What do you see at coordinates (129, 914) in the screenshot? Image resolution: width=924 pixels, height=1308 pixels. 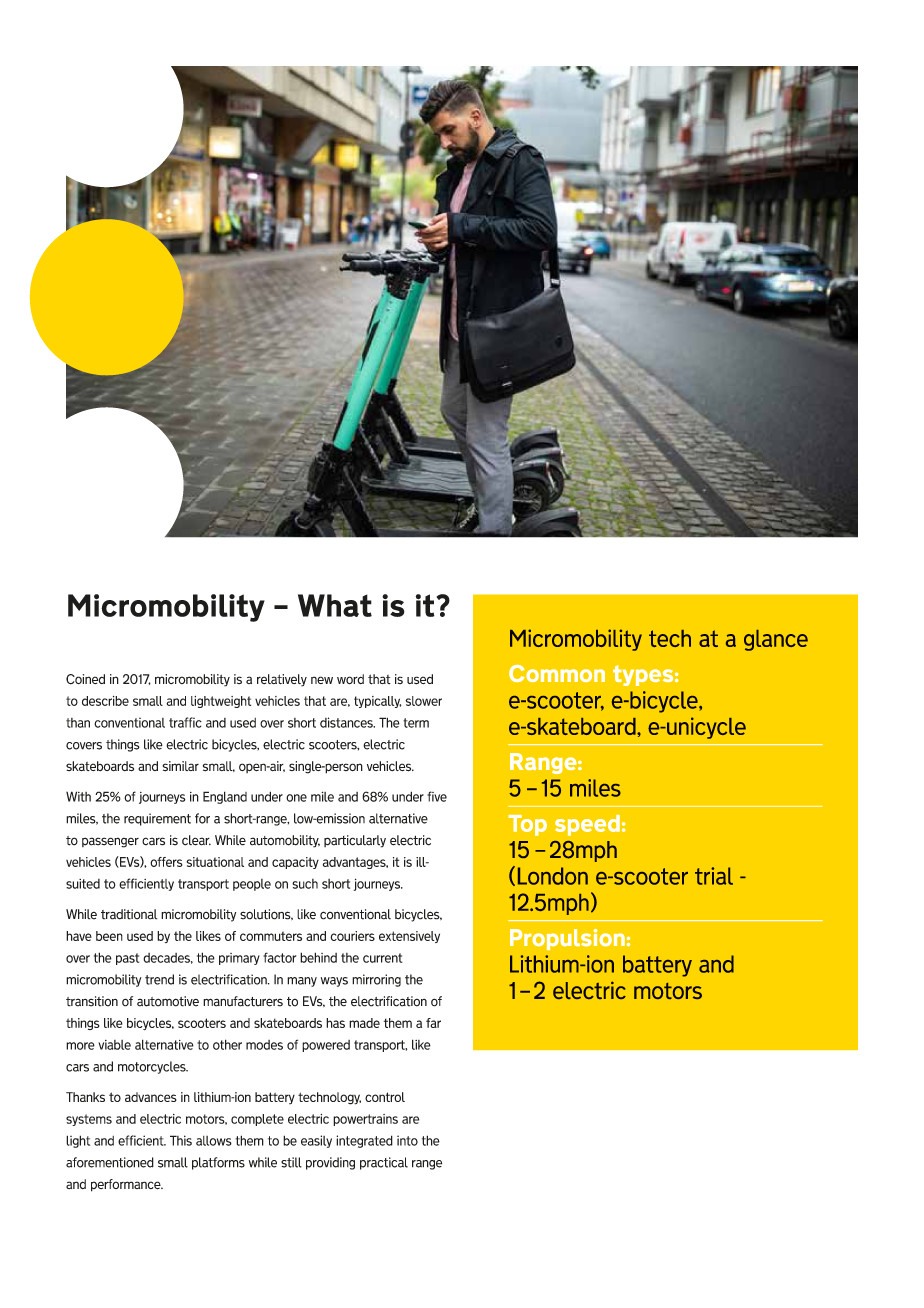 I see `traditional` at bounding box center [129, 914].
